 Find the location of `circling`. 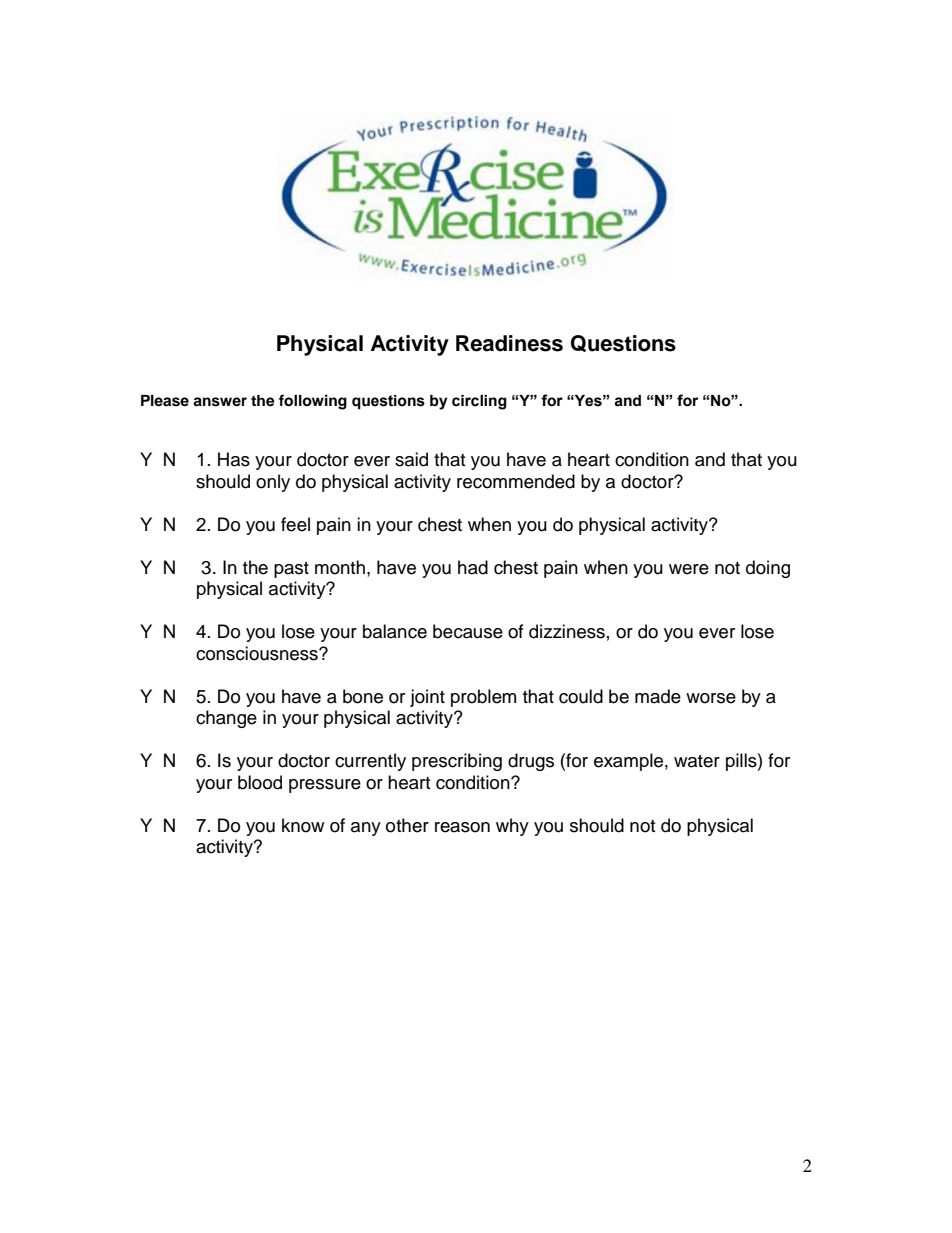

circling is located at coordinates (479, 402).
